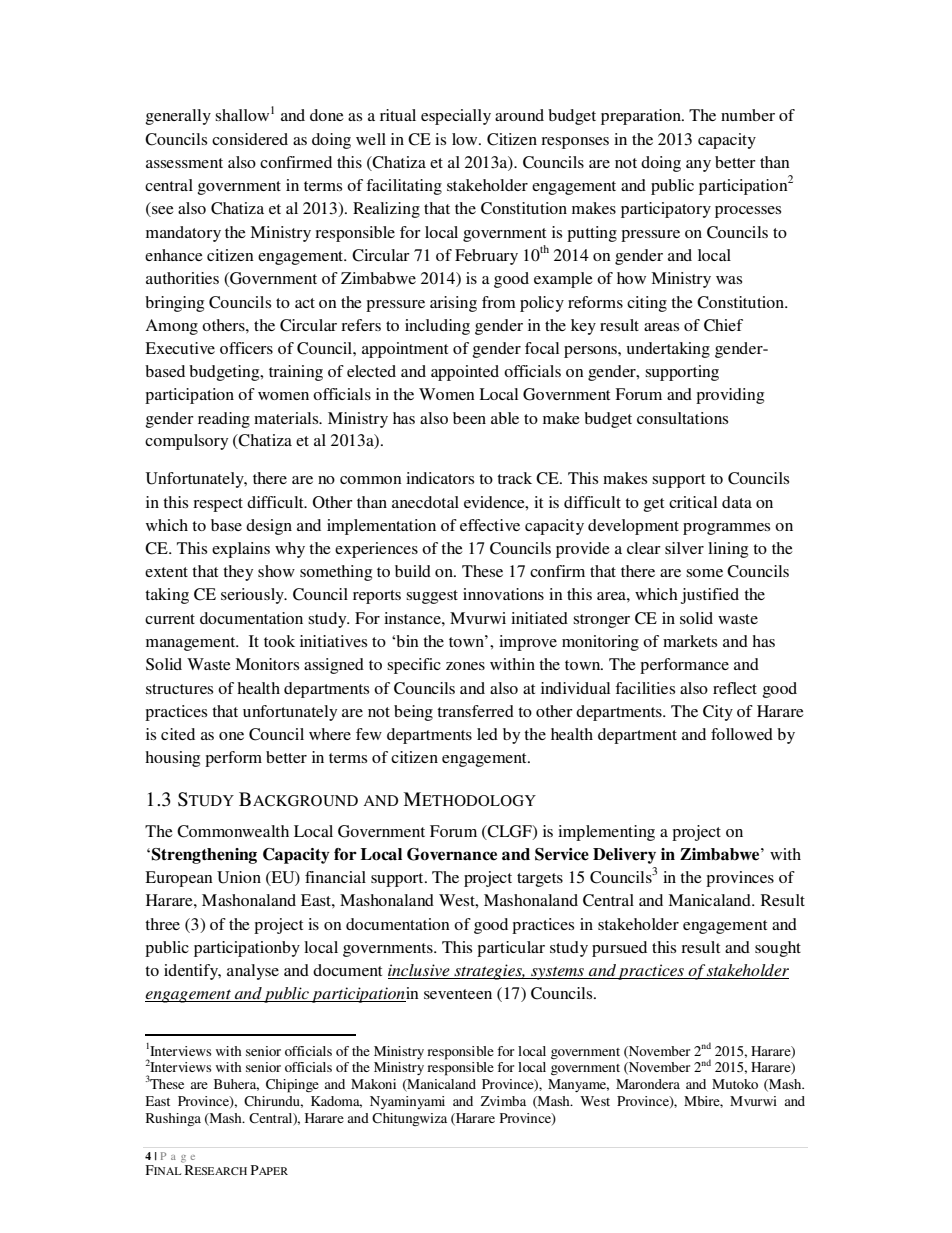  What do you see at coordinates (253, 972) in the screenshot?
I see `analyse` at bounding box center [253, 972].
